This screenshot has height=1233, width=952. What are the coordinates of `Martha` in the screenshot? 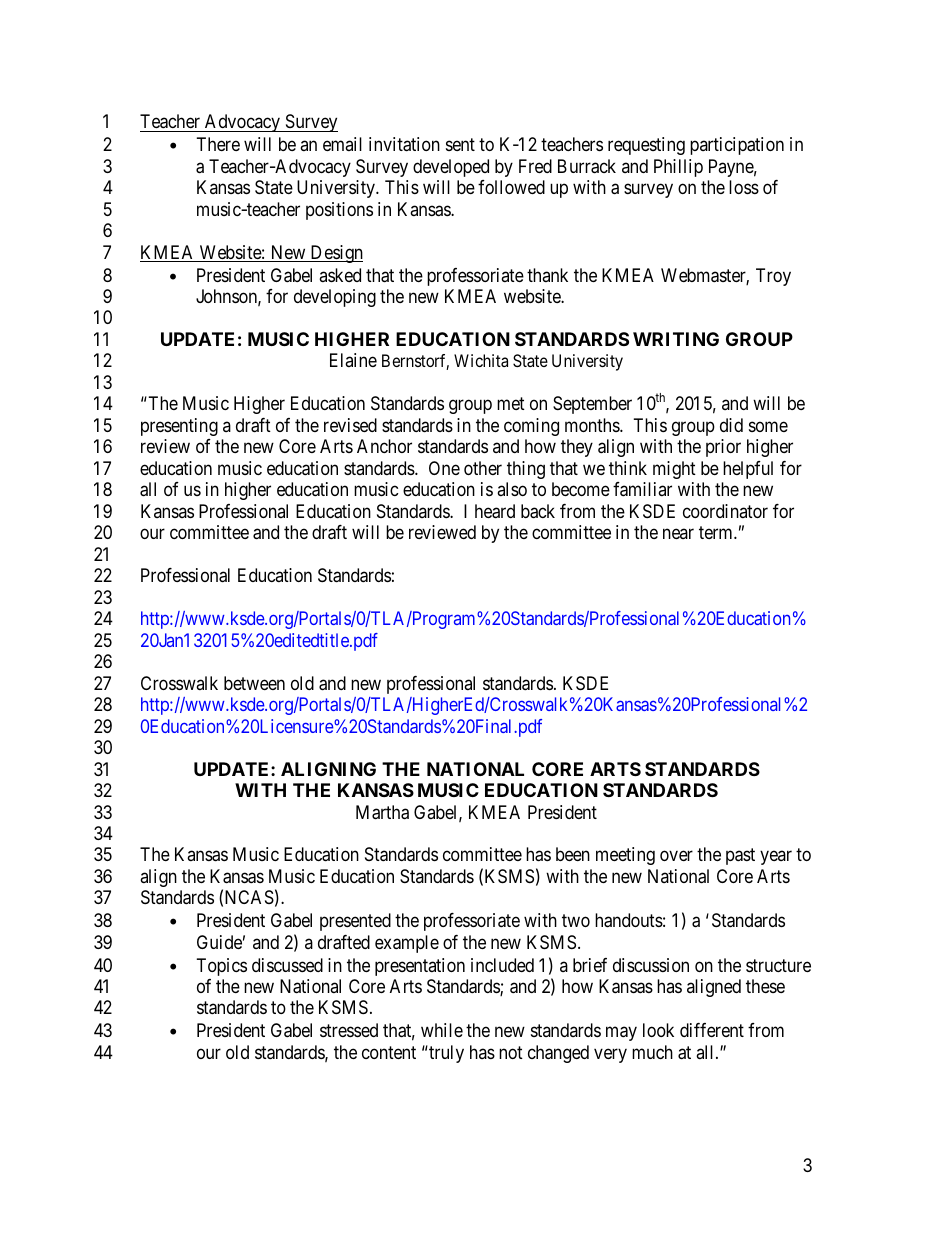 It's located at (382, 812).
